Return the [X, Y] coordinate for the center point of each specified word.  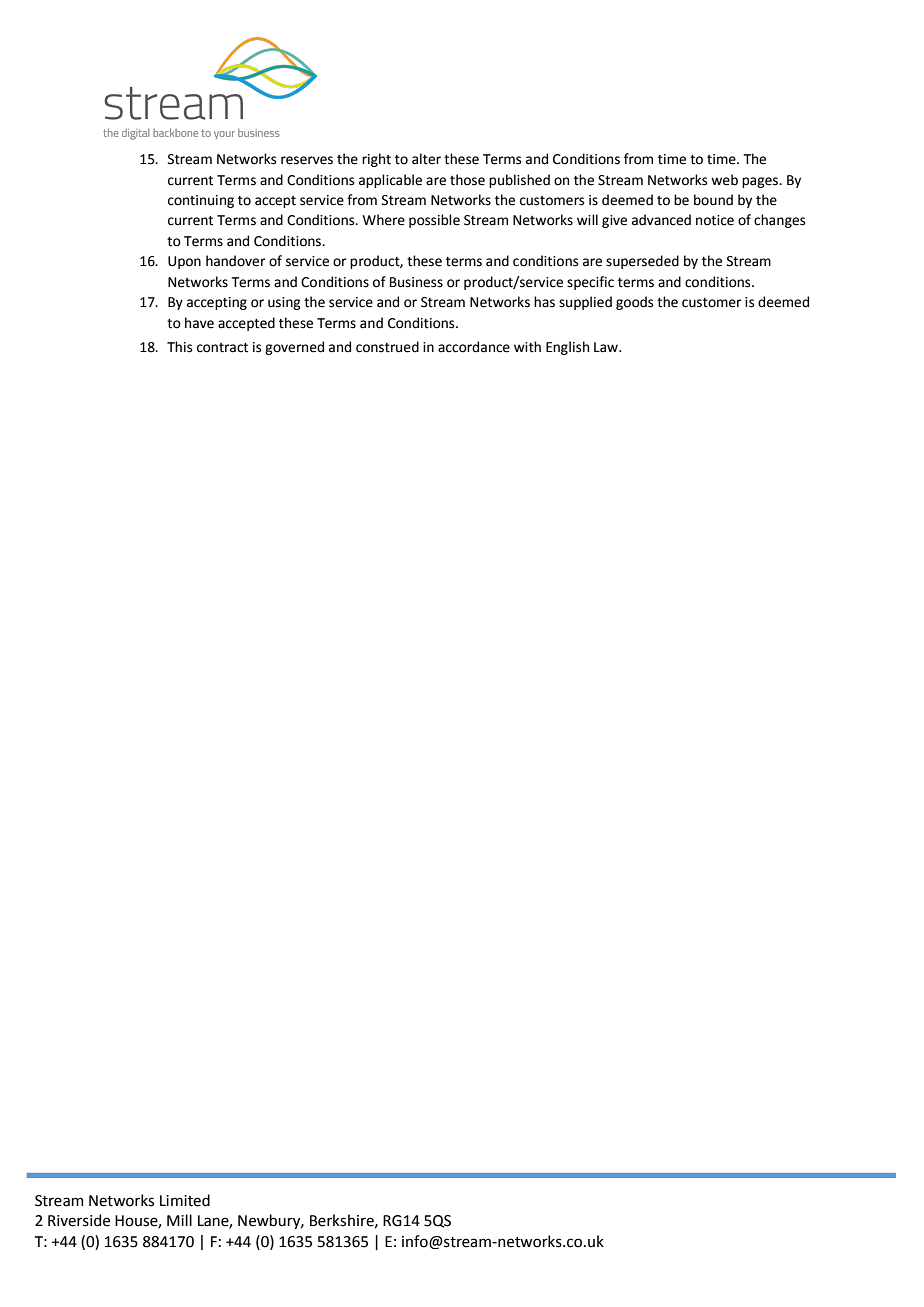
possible [434, 221]
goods [634, 303]
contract [222, 348]
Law [607, 347]
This [179, 347]
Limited [185, 1200]
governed [294, 348]
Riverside [79, 1220]
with [527, 347]
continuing [201, 201]
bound [713, 200]
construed [387, 347]
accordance [474, 347]
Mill [179, 1220]
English [567, 348]
